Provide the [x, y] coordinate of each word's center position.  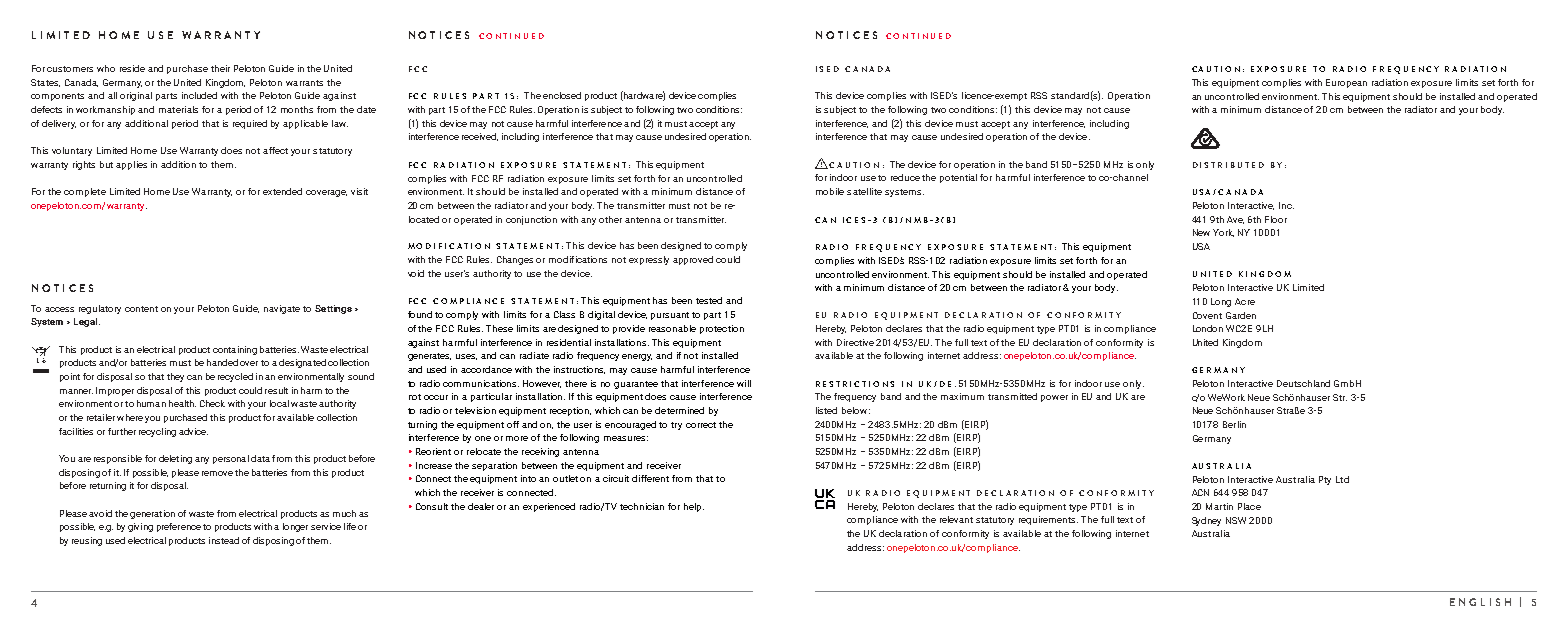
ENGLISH [1480, 602]
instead [224, 540]
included [199, 95]
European [1346, 83]
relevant [956, 519]
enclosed [562, 95]
